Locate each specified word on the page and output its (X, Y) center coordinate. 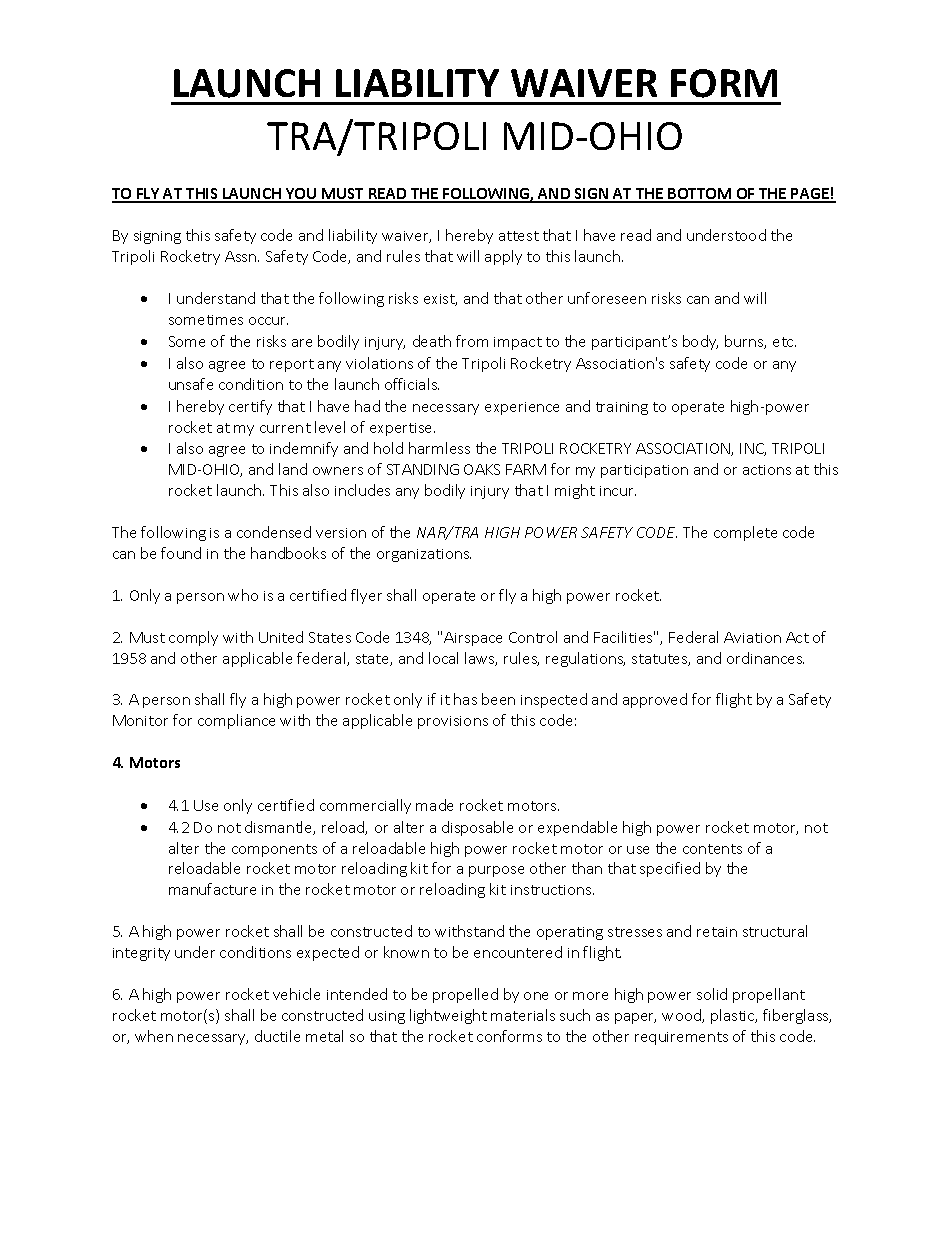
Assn (242, 256)
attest (519, 236)
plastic (734, 1016)
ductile (277, 1036)
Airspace (473, 639)
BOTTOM (700, 195)
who (243, 595)
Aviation (752, 637)
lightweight (448, 1016)
